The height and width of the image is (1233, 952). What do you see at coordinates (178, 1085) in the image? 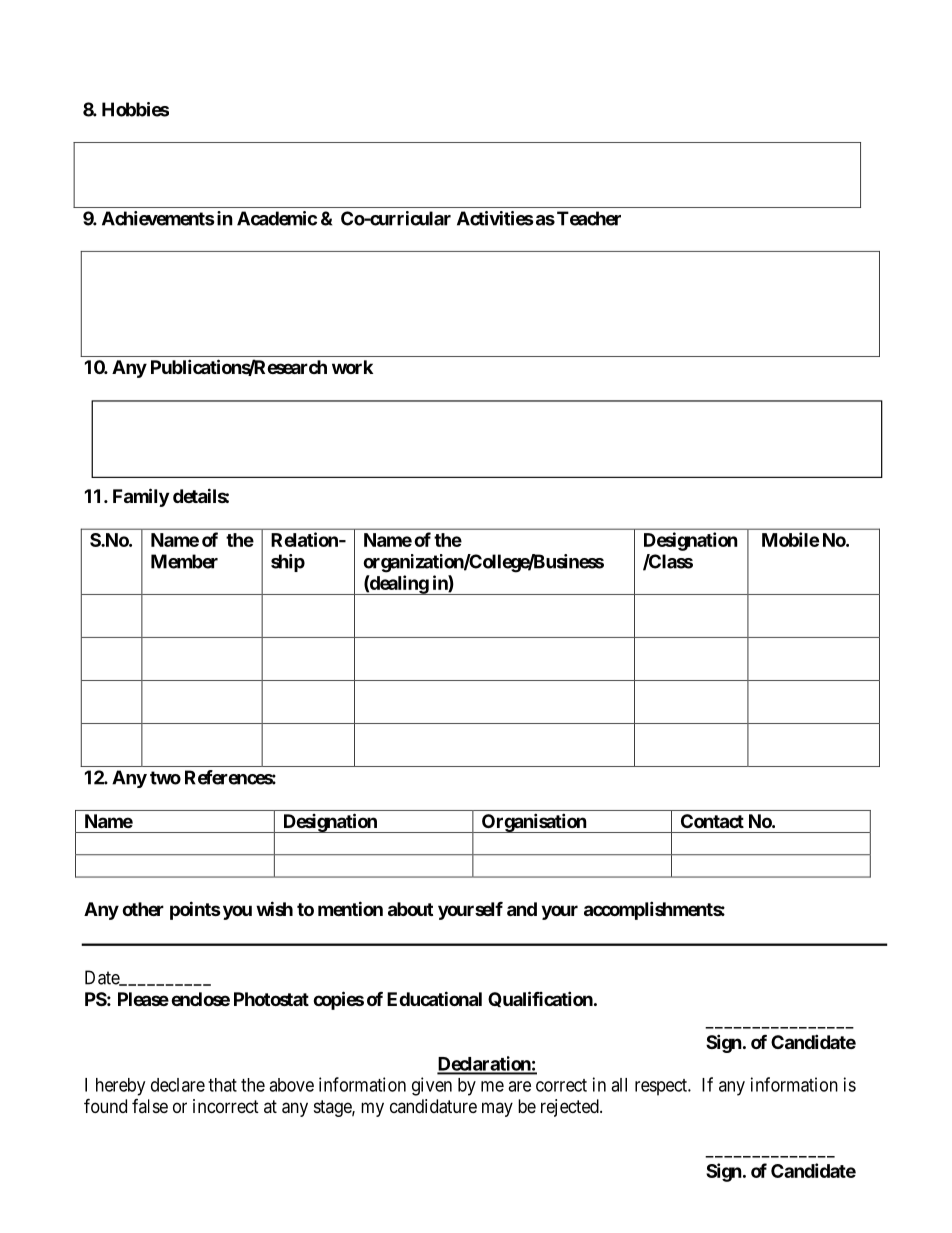
I see `declare` at bounding box center [178, 1085].
